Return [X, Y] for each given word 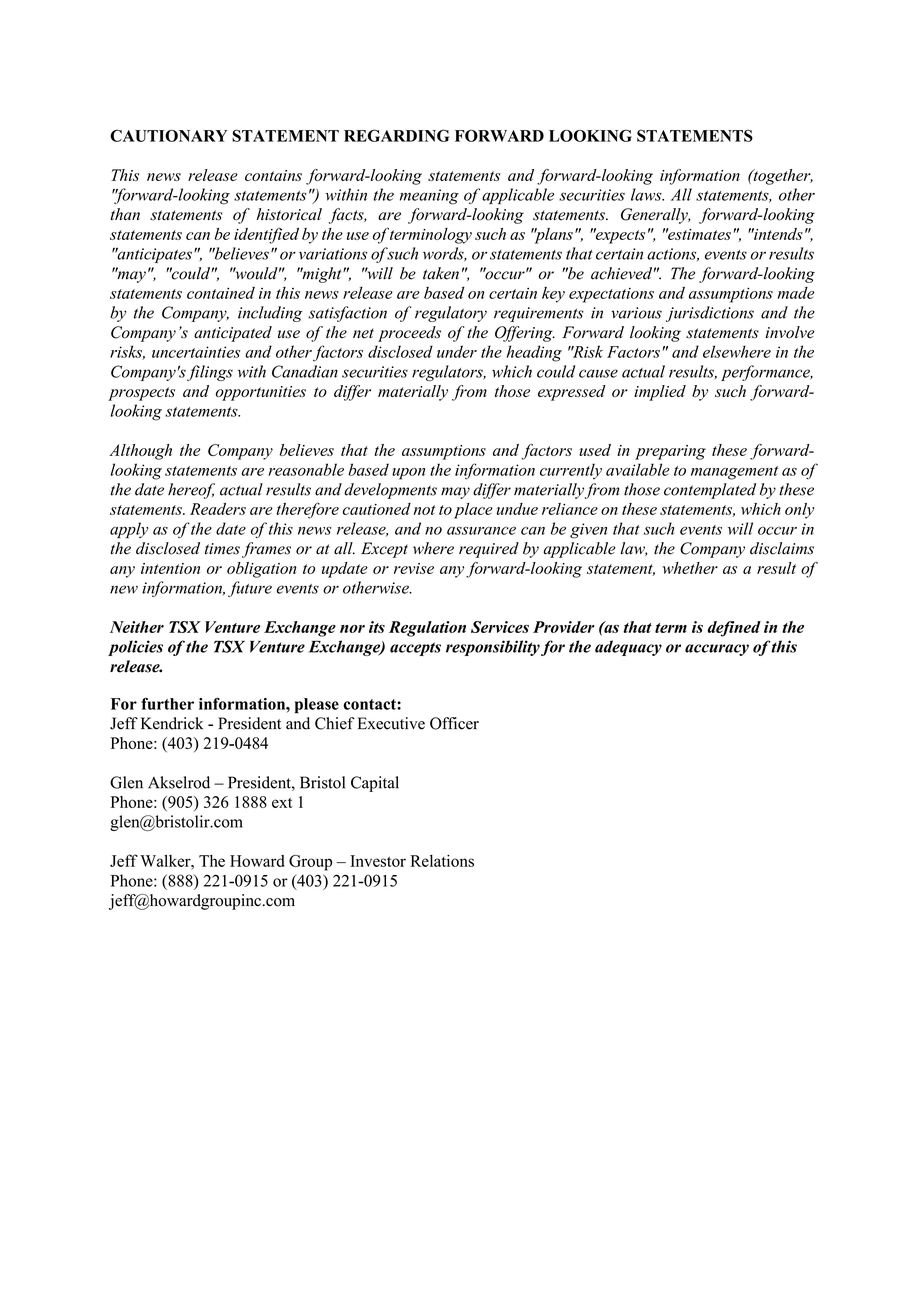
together [782, 177]
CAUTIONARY [168, 135]
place [473, 511]
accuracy [717, 650]
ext [282, 803]
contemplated [710, 491]
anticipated [233, 334]
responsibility [493, 648]
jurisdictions [710, 314]
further [167, 703]
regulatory [451, 314]
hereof [191, 491]
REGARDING [396, 135]
